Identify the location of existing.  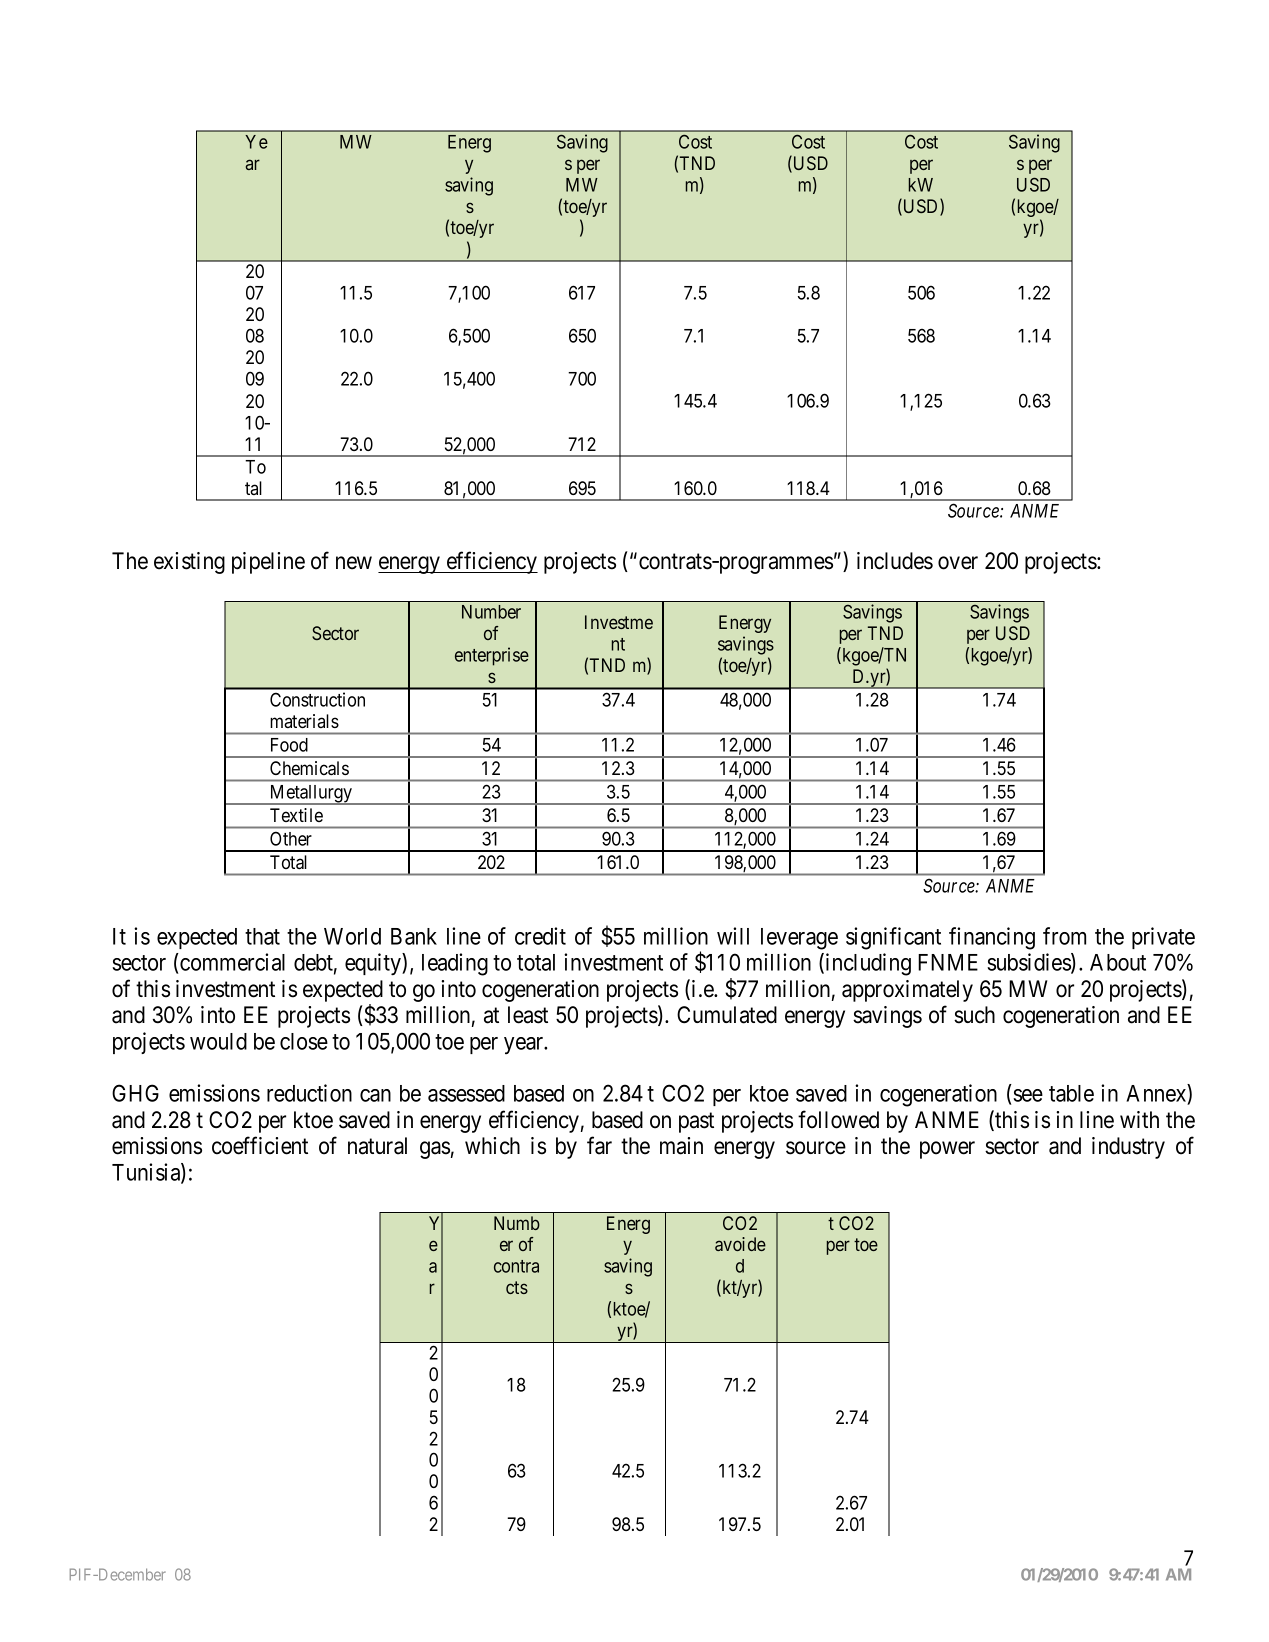
(189, 563).
